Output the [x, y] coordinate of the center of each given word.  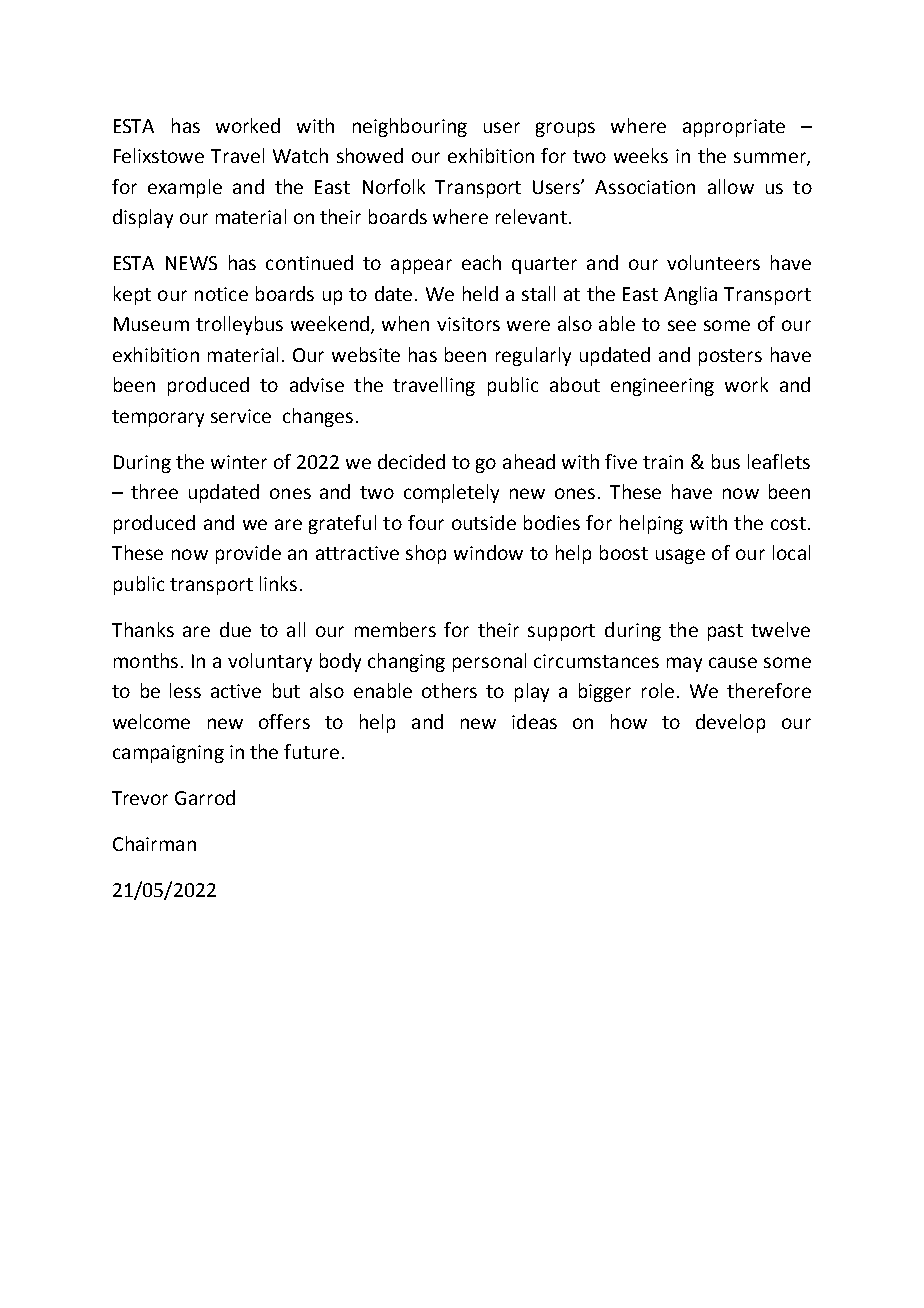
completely [451, 493]
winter [239, 462]
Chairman [154, 843]
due [235, 629]
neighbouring [410, 127]
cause [733, 662]
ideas [534, 721]
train [663, 462]
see [682, 325]
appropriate [734, 128]
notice [221, 294]
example [185, 188]
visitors [468, 324]
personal [489, 662]
